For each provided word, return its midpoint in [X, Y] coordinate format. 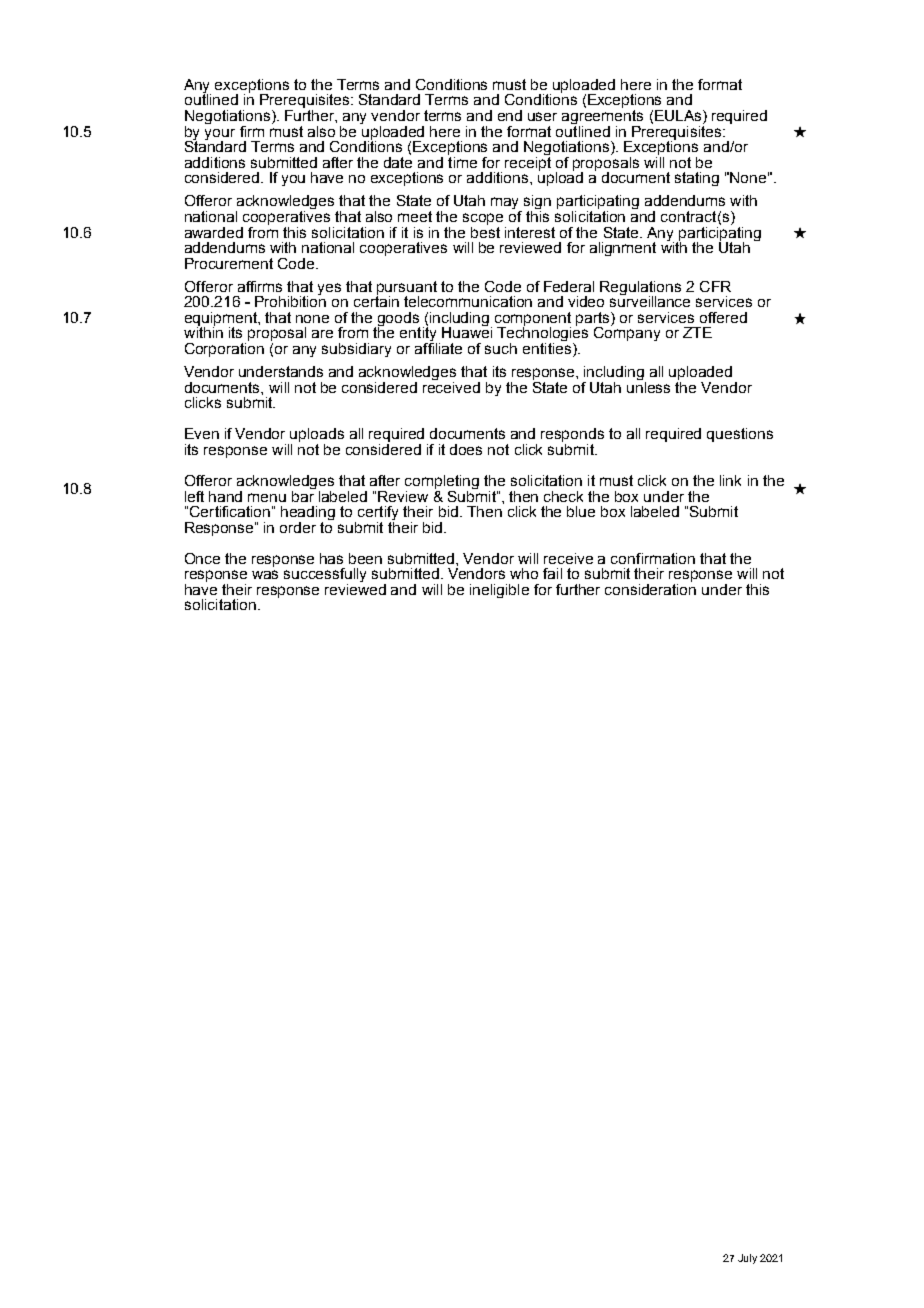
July [747, 1259]
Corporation [224, 348]
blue [581, 511]
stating [697, 179]
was [265, 574]
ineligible [499, 591]
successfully [325, 576]
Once [202, 558]
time [462, 161]
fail [552, 573]
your [220, 135]
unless [648, 386]
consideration [650, 588]
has [331, 558]
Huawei [467, 331]
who [524, 573]
